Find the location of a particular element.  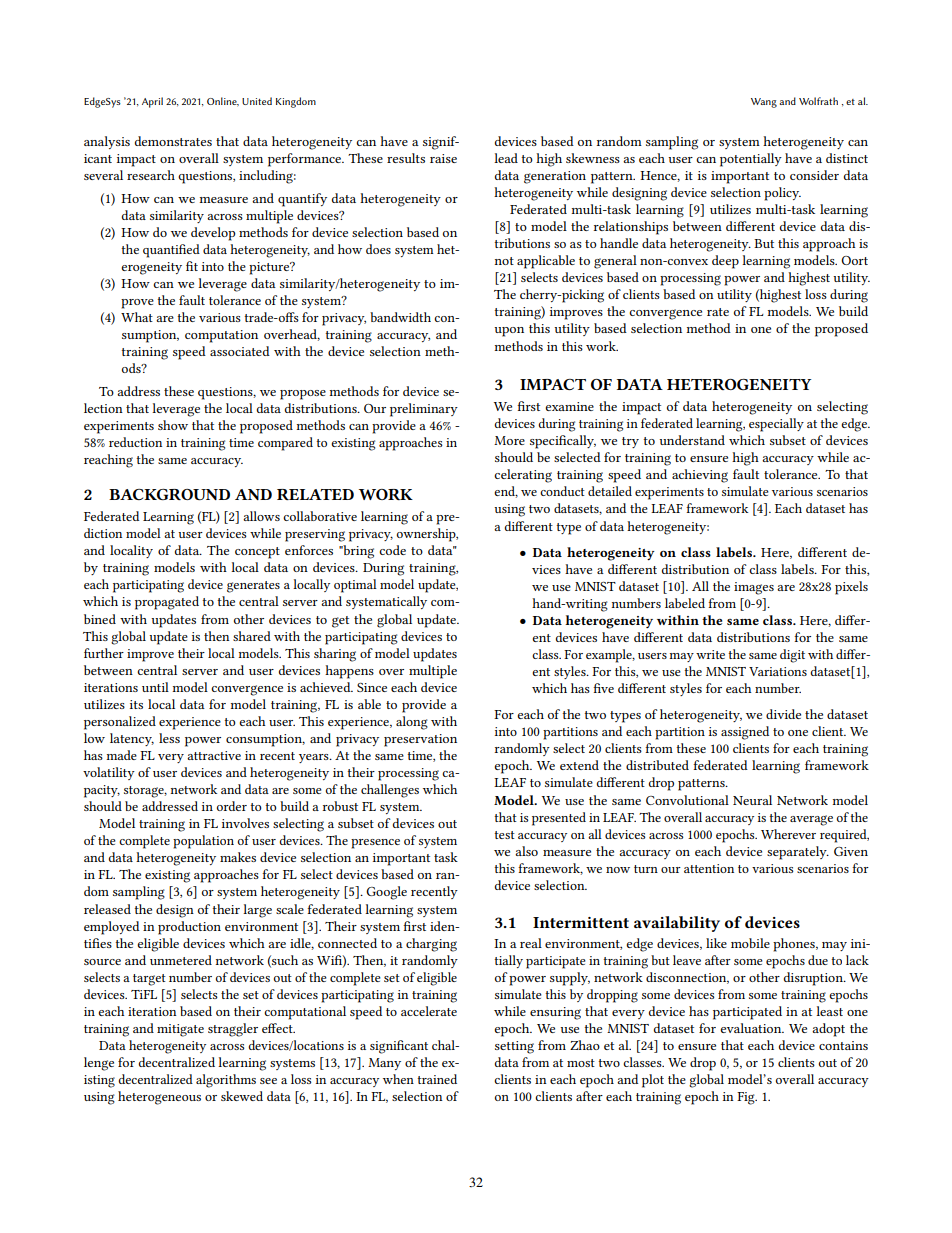

Wang is located at coordinates (764, 103).
